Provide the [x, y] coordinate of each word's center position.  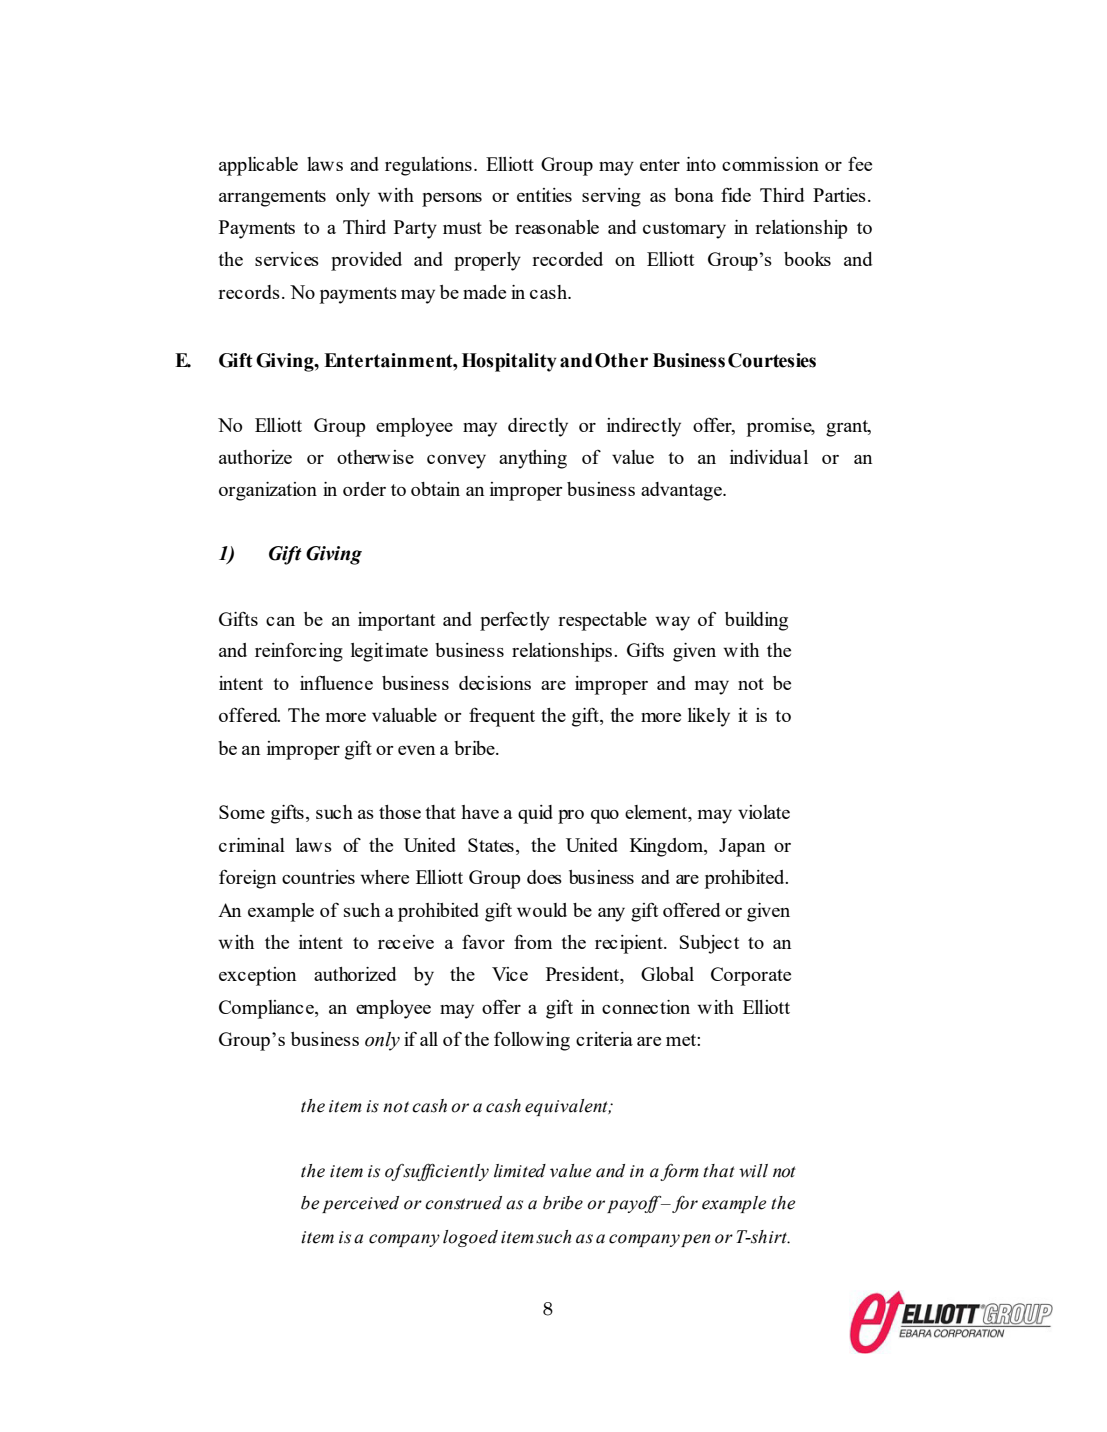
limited [520, 1171]
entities [544, 195]
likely [709, 717]
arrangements [272, 198]
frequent [502, 717]
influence [336, 682]
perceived [360, 1204]
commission [770, 164]
